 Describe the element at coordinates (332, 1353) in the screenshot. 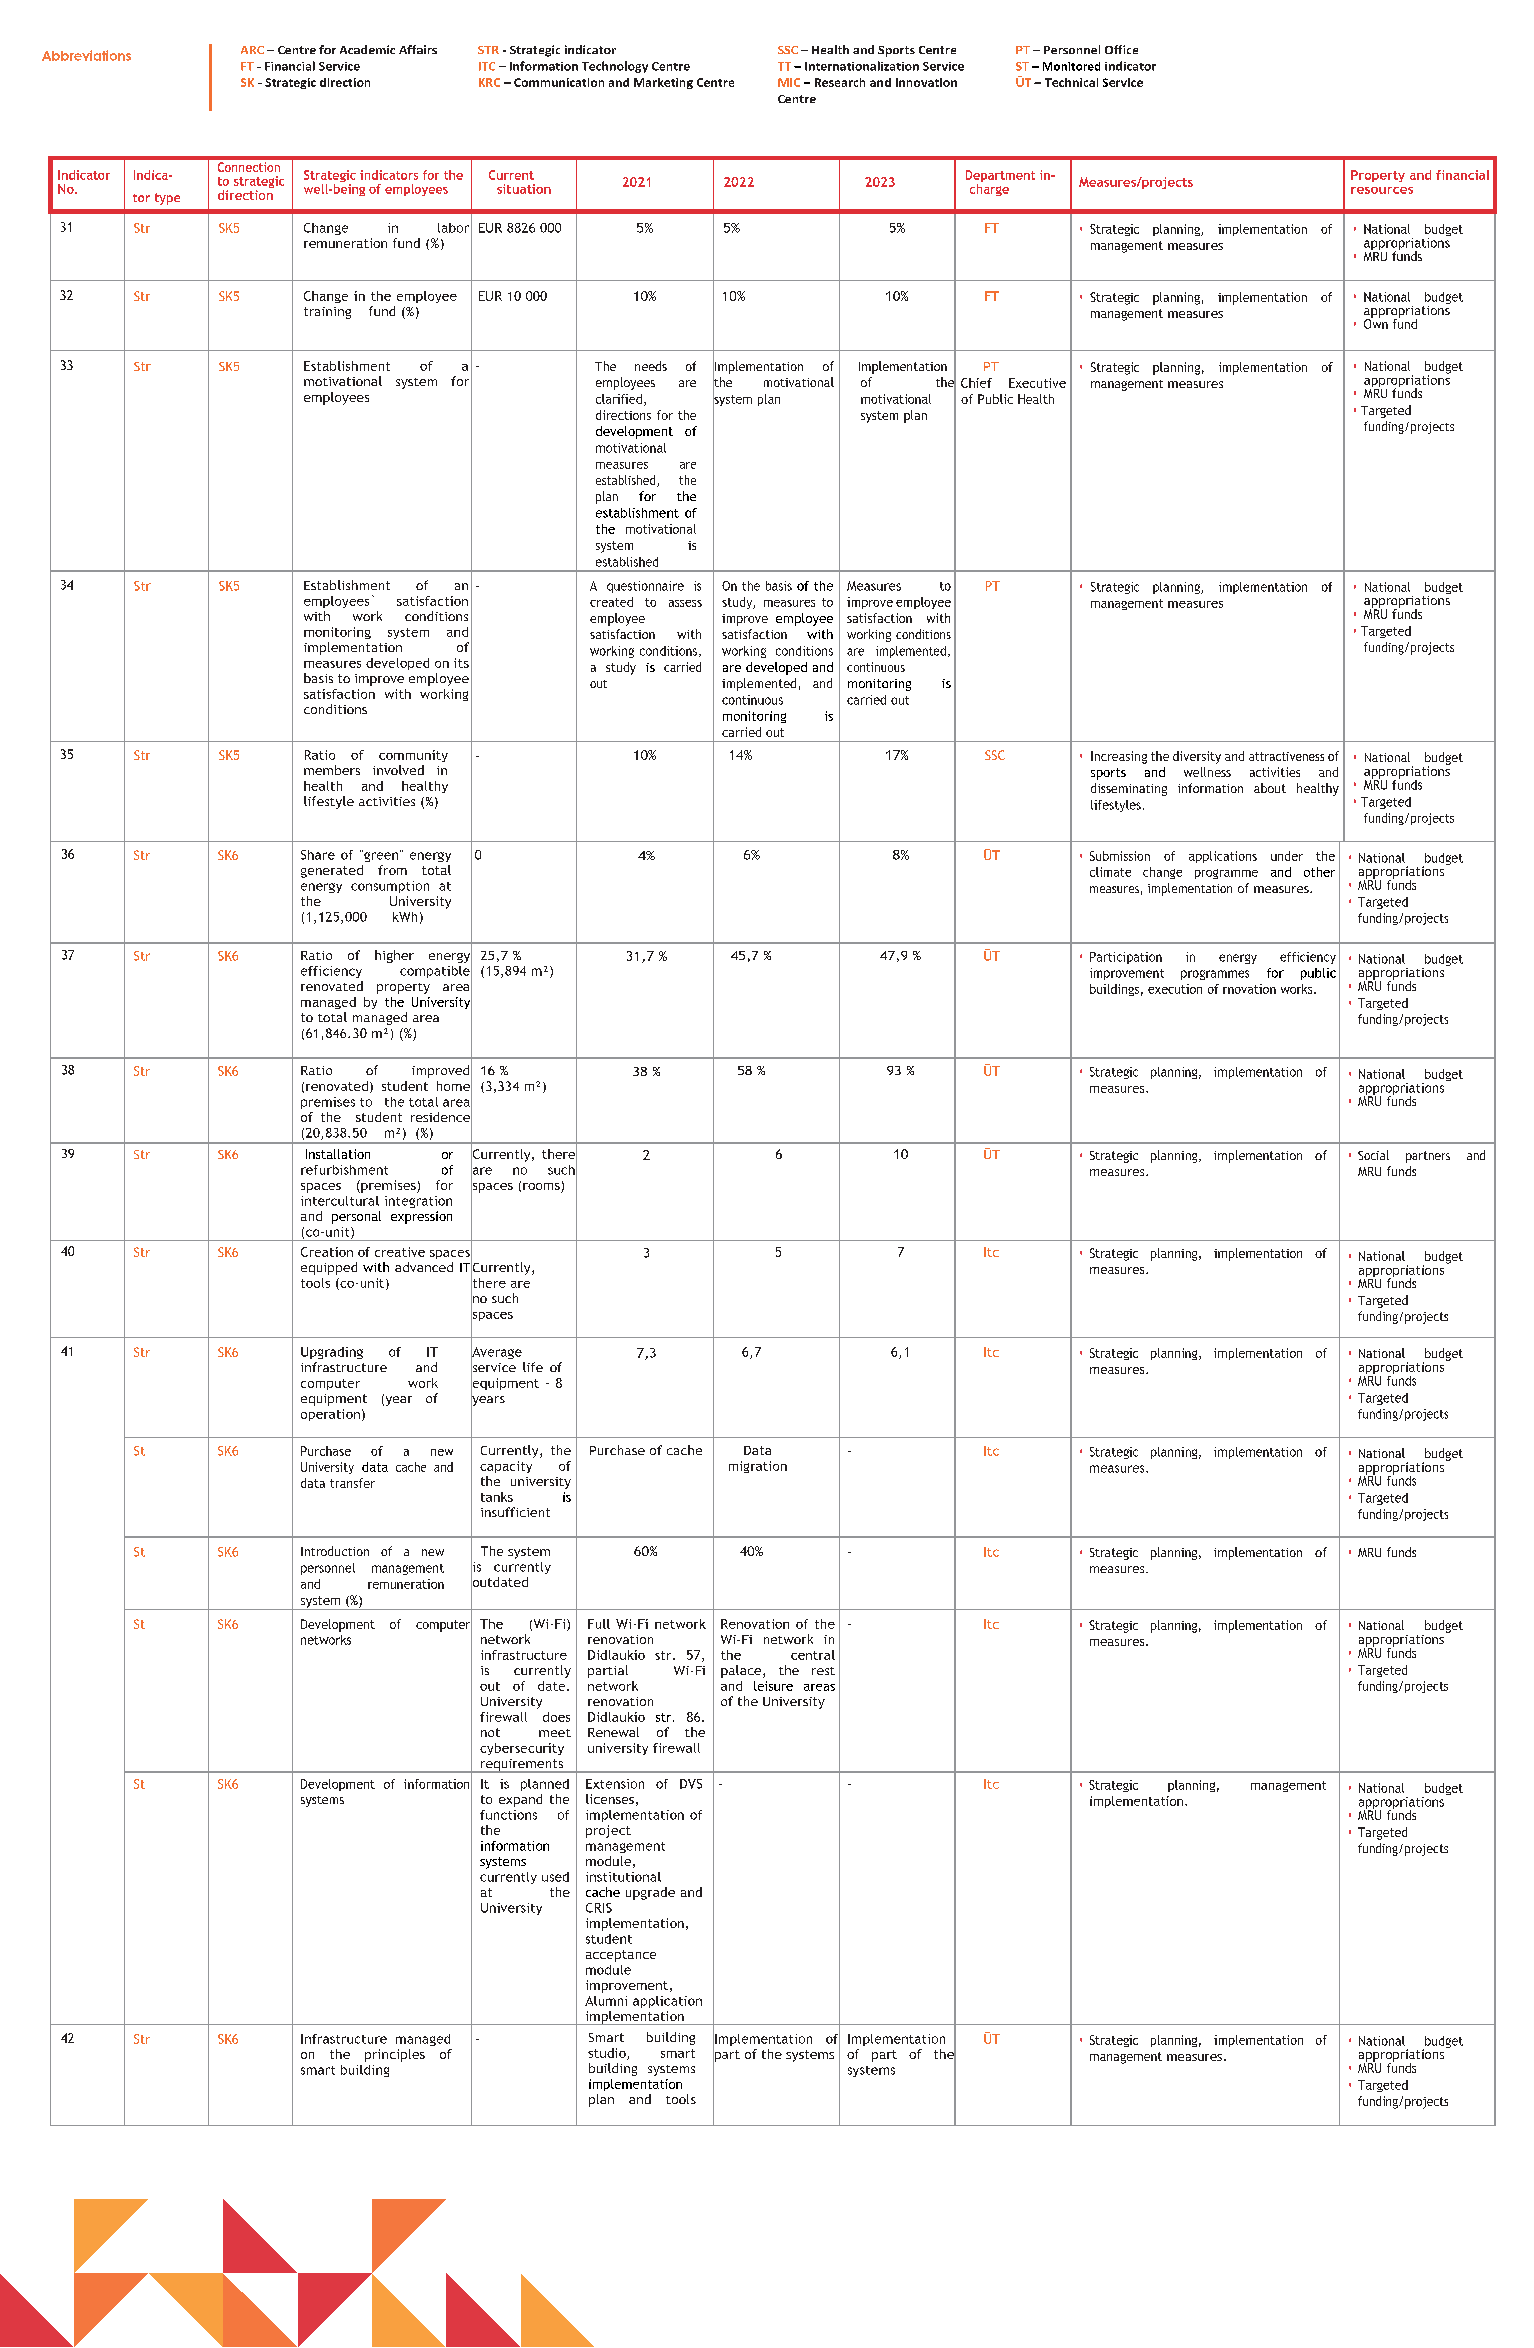

I see `Upgrading` at that location.
